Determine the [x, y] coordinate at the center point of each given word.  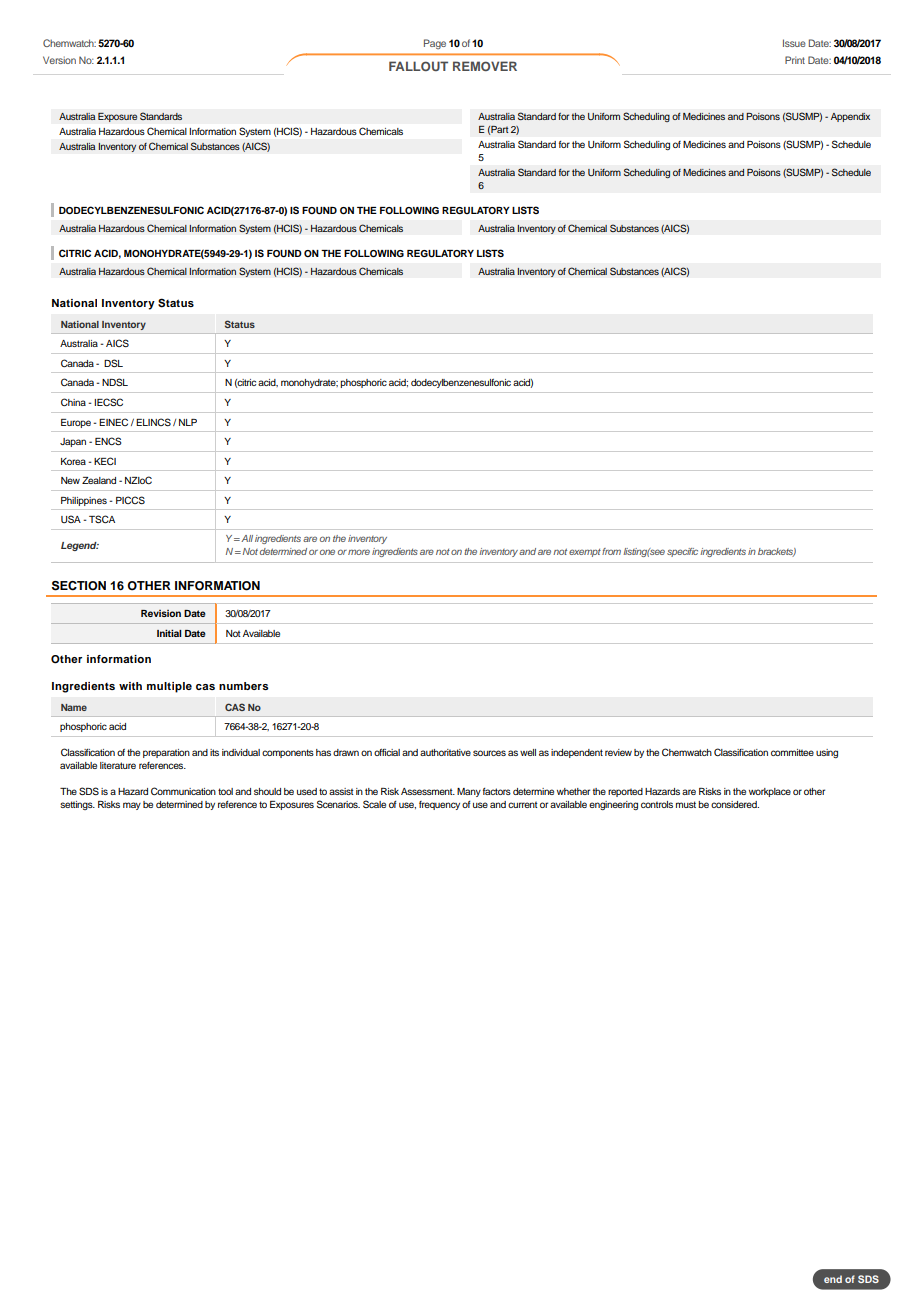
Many [469, 792]
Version [59, 60]
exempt [585, 553]
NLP [188, 422]
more [359, 552]
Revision [161, 613]
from [611, 551]
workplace [770, 792]
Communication [183, 791]
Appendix [850, 117]
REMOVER [485, 66]
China [73, 402]
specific [682, 552]
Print [795, 60]
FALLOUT [418, 66]
